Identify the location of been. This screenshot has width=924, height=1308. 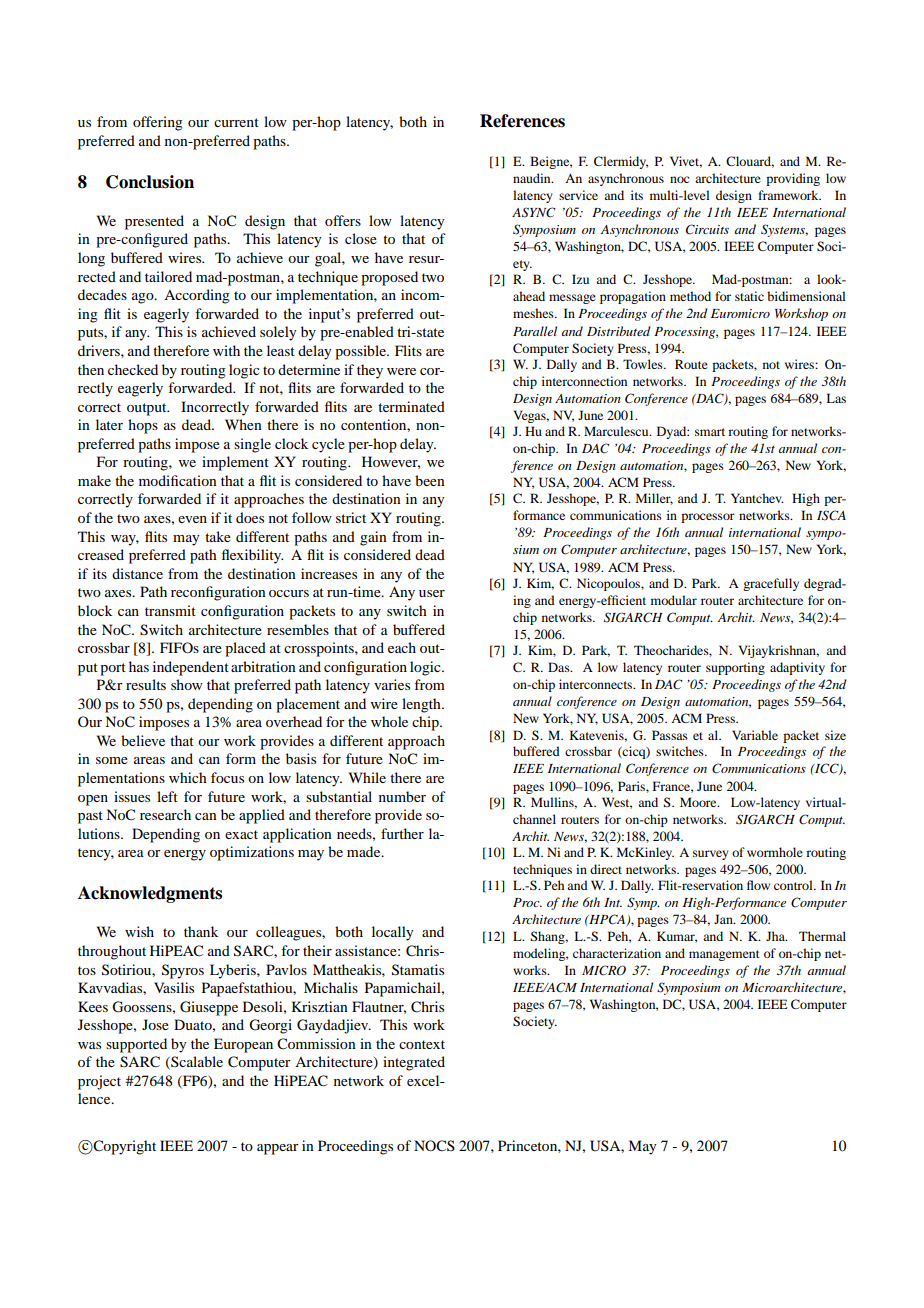
(430, 480).
